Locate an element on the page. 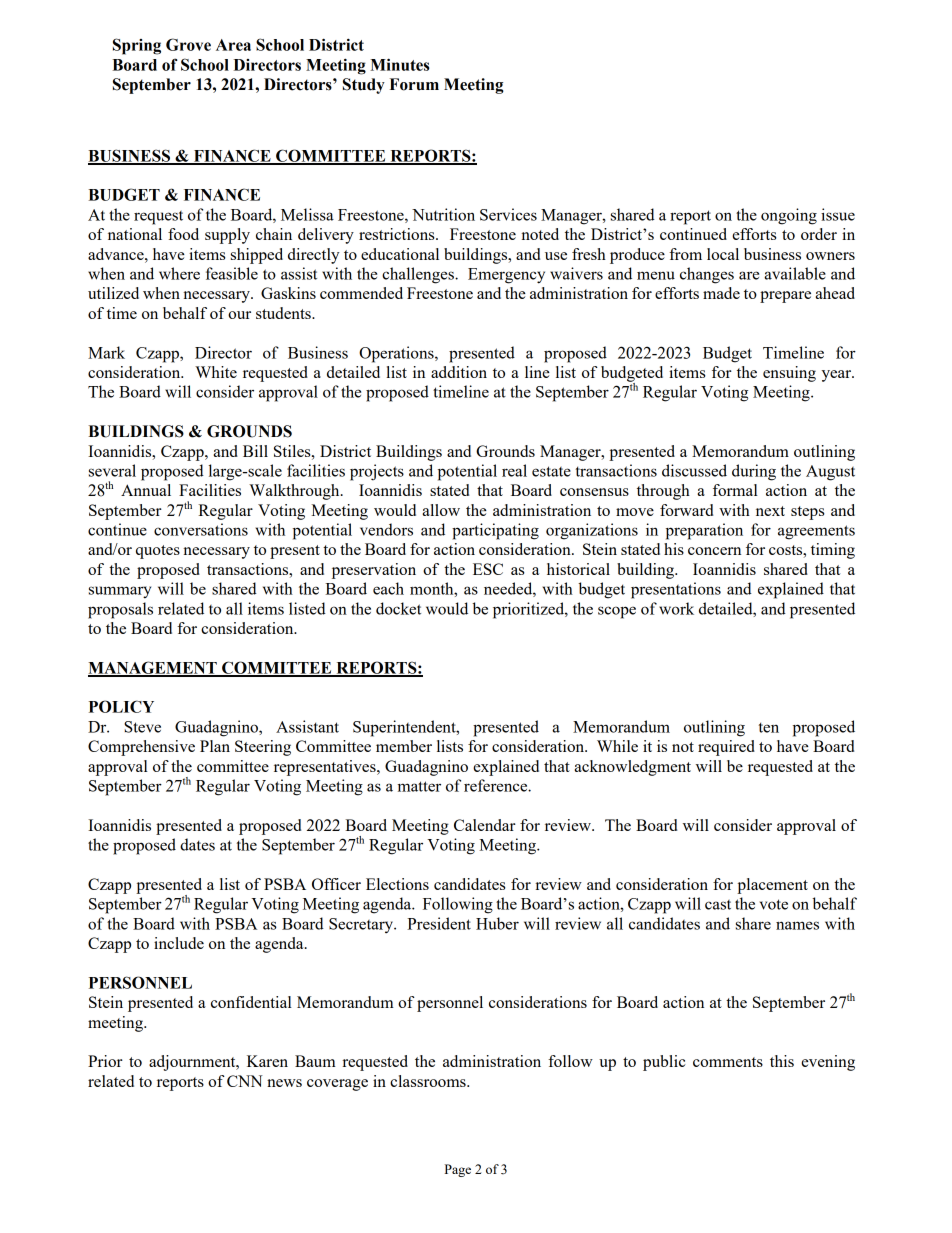  Forum is located at coordinates (414, 84).
